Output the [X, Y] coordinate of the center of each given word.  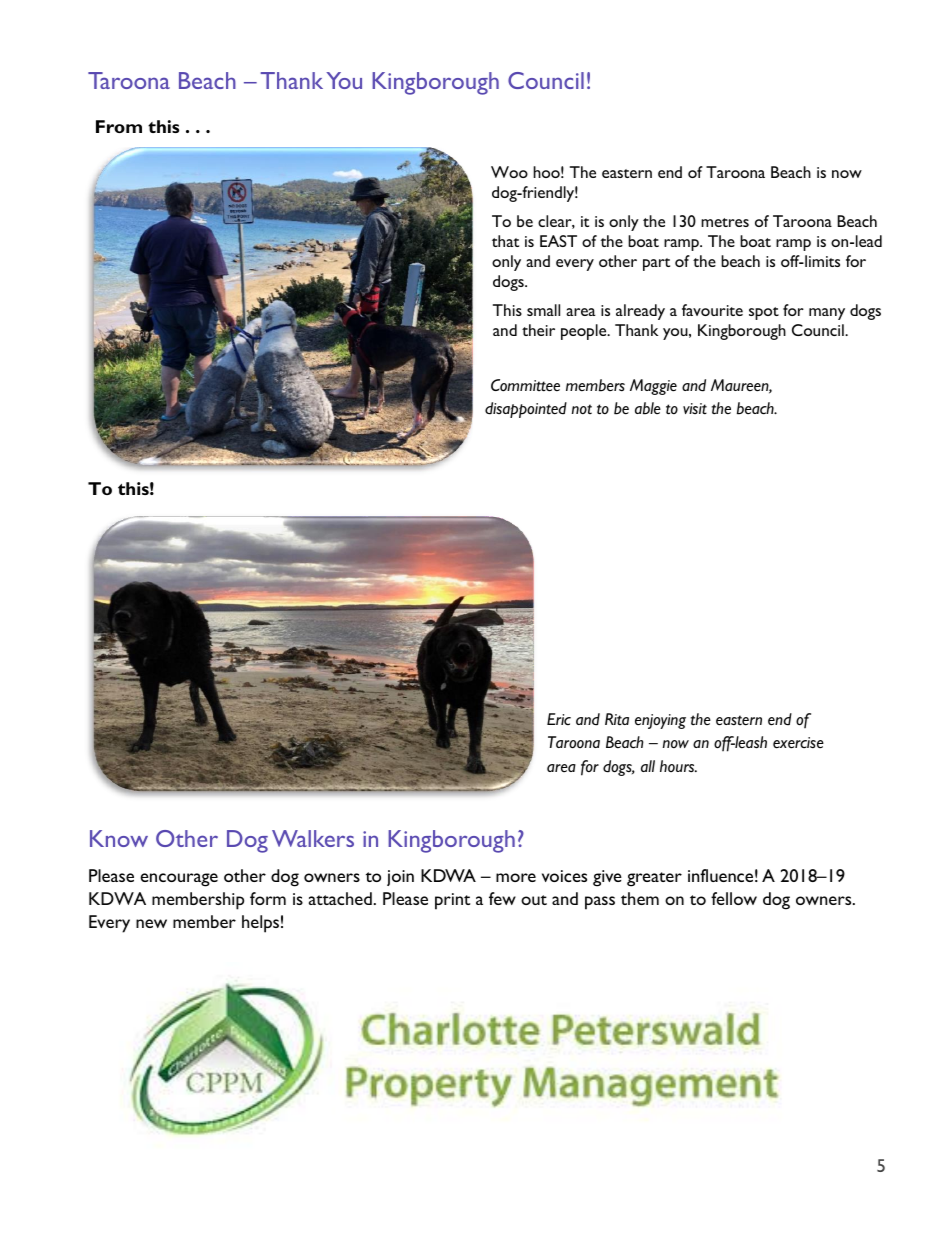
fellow [734, 898]
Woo [509, 172]
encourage [179, 880]
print [452, 901]
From [119, 126]
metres [725, 222]
